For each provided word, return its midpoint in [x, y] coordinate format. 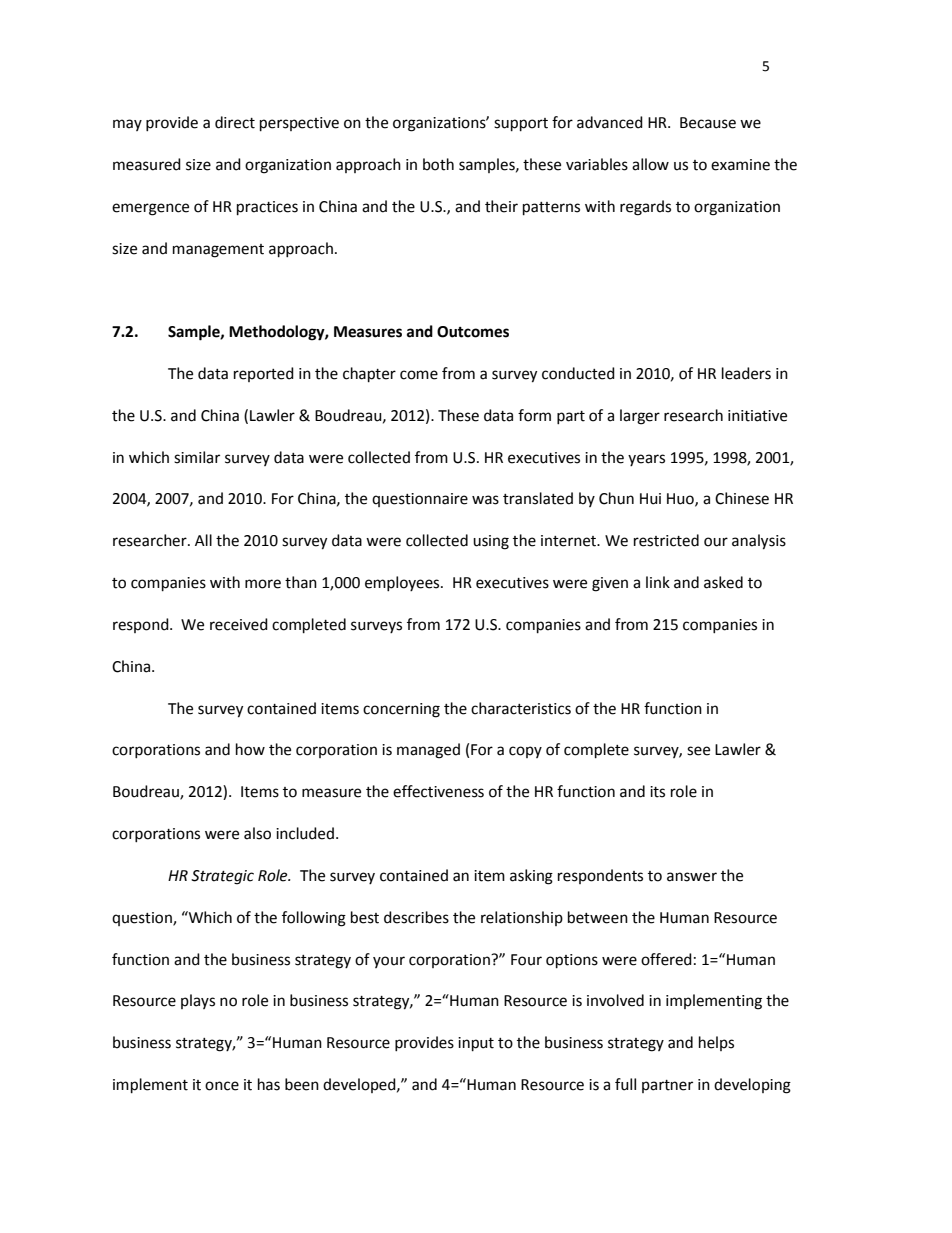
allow [650, 164]
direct [235, 122]
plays [198, 1001]
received [239, 624]
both [438, 164]
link [658, 582]
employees [403, 583]
